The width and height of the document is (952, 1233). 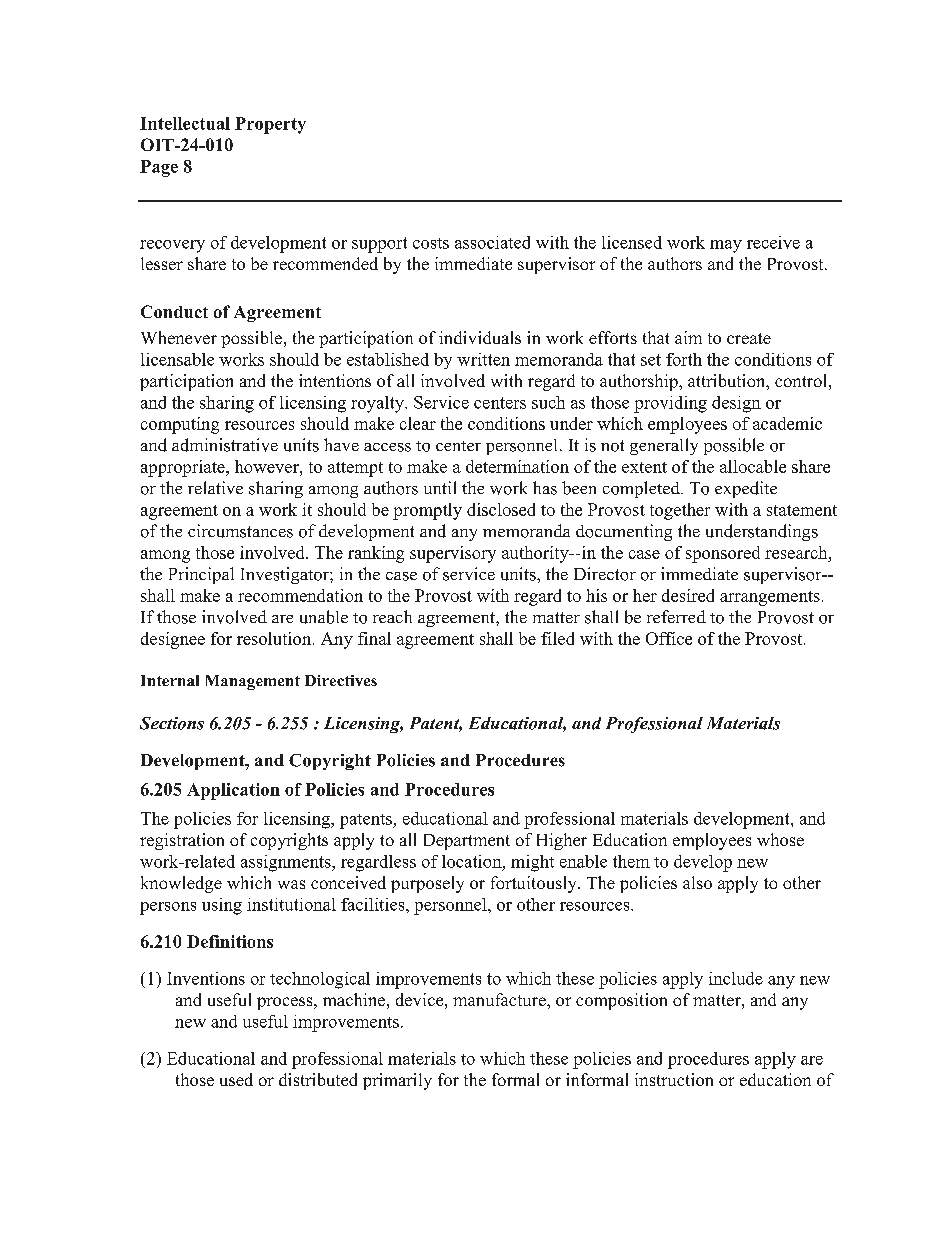 I want to click on manufacture, so click(x=500, y=999).
